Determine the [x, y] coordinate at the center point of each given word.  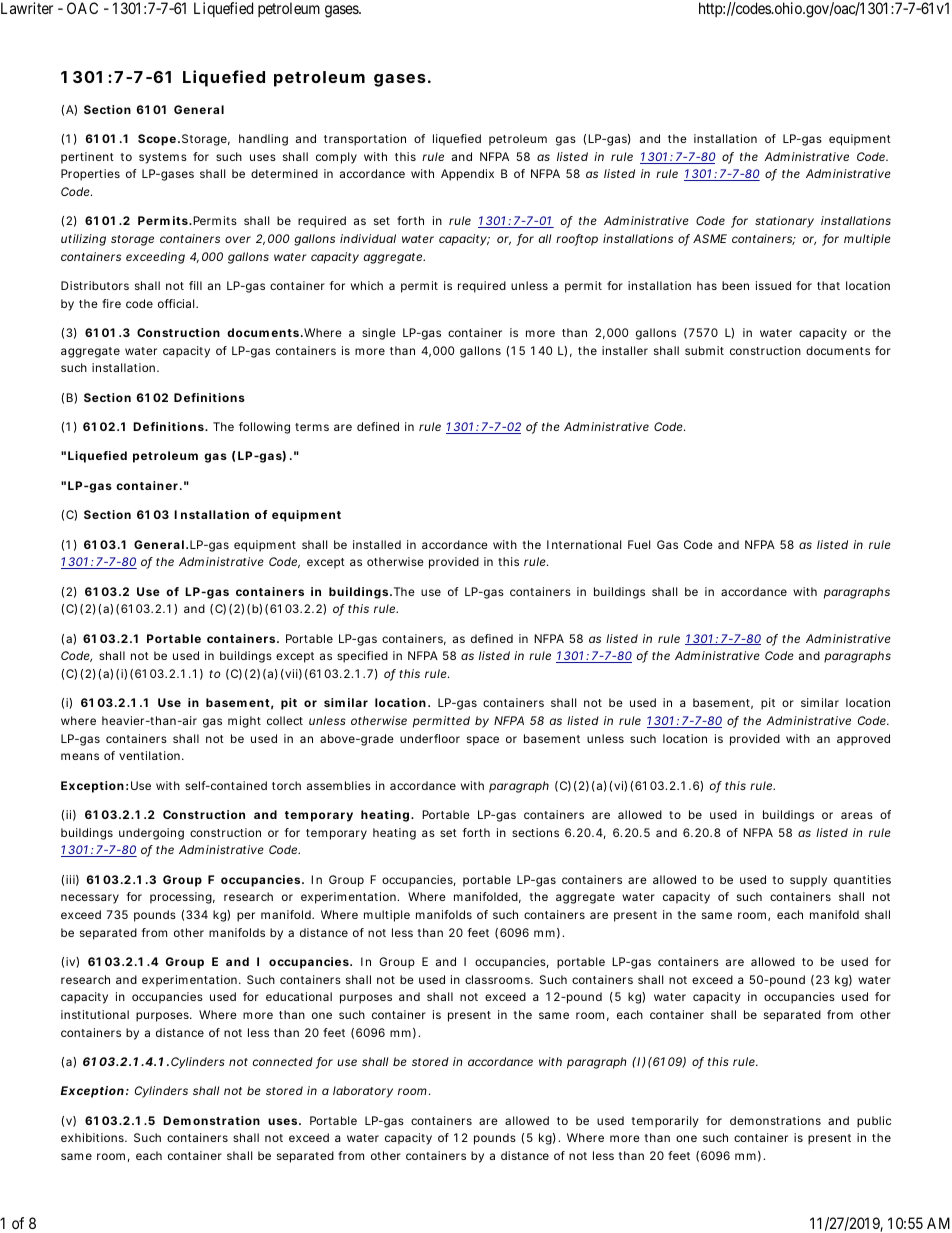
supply [808, 881]
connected [283, 1061]
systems [163, 158]
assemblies [339, 785]
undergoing [151, 834]
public [874, 1122]
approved [863, 740]
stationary [784, 222]
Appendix [467, 175]
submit [704, 350]
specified [362, 657]
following [264, 428]
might [244, 722]
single [379, 334]
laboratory [363, 1092]
